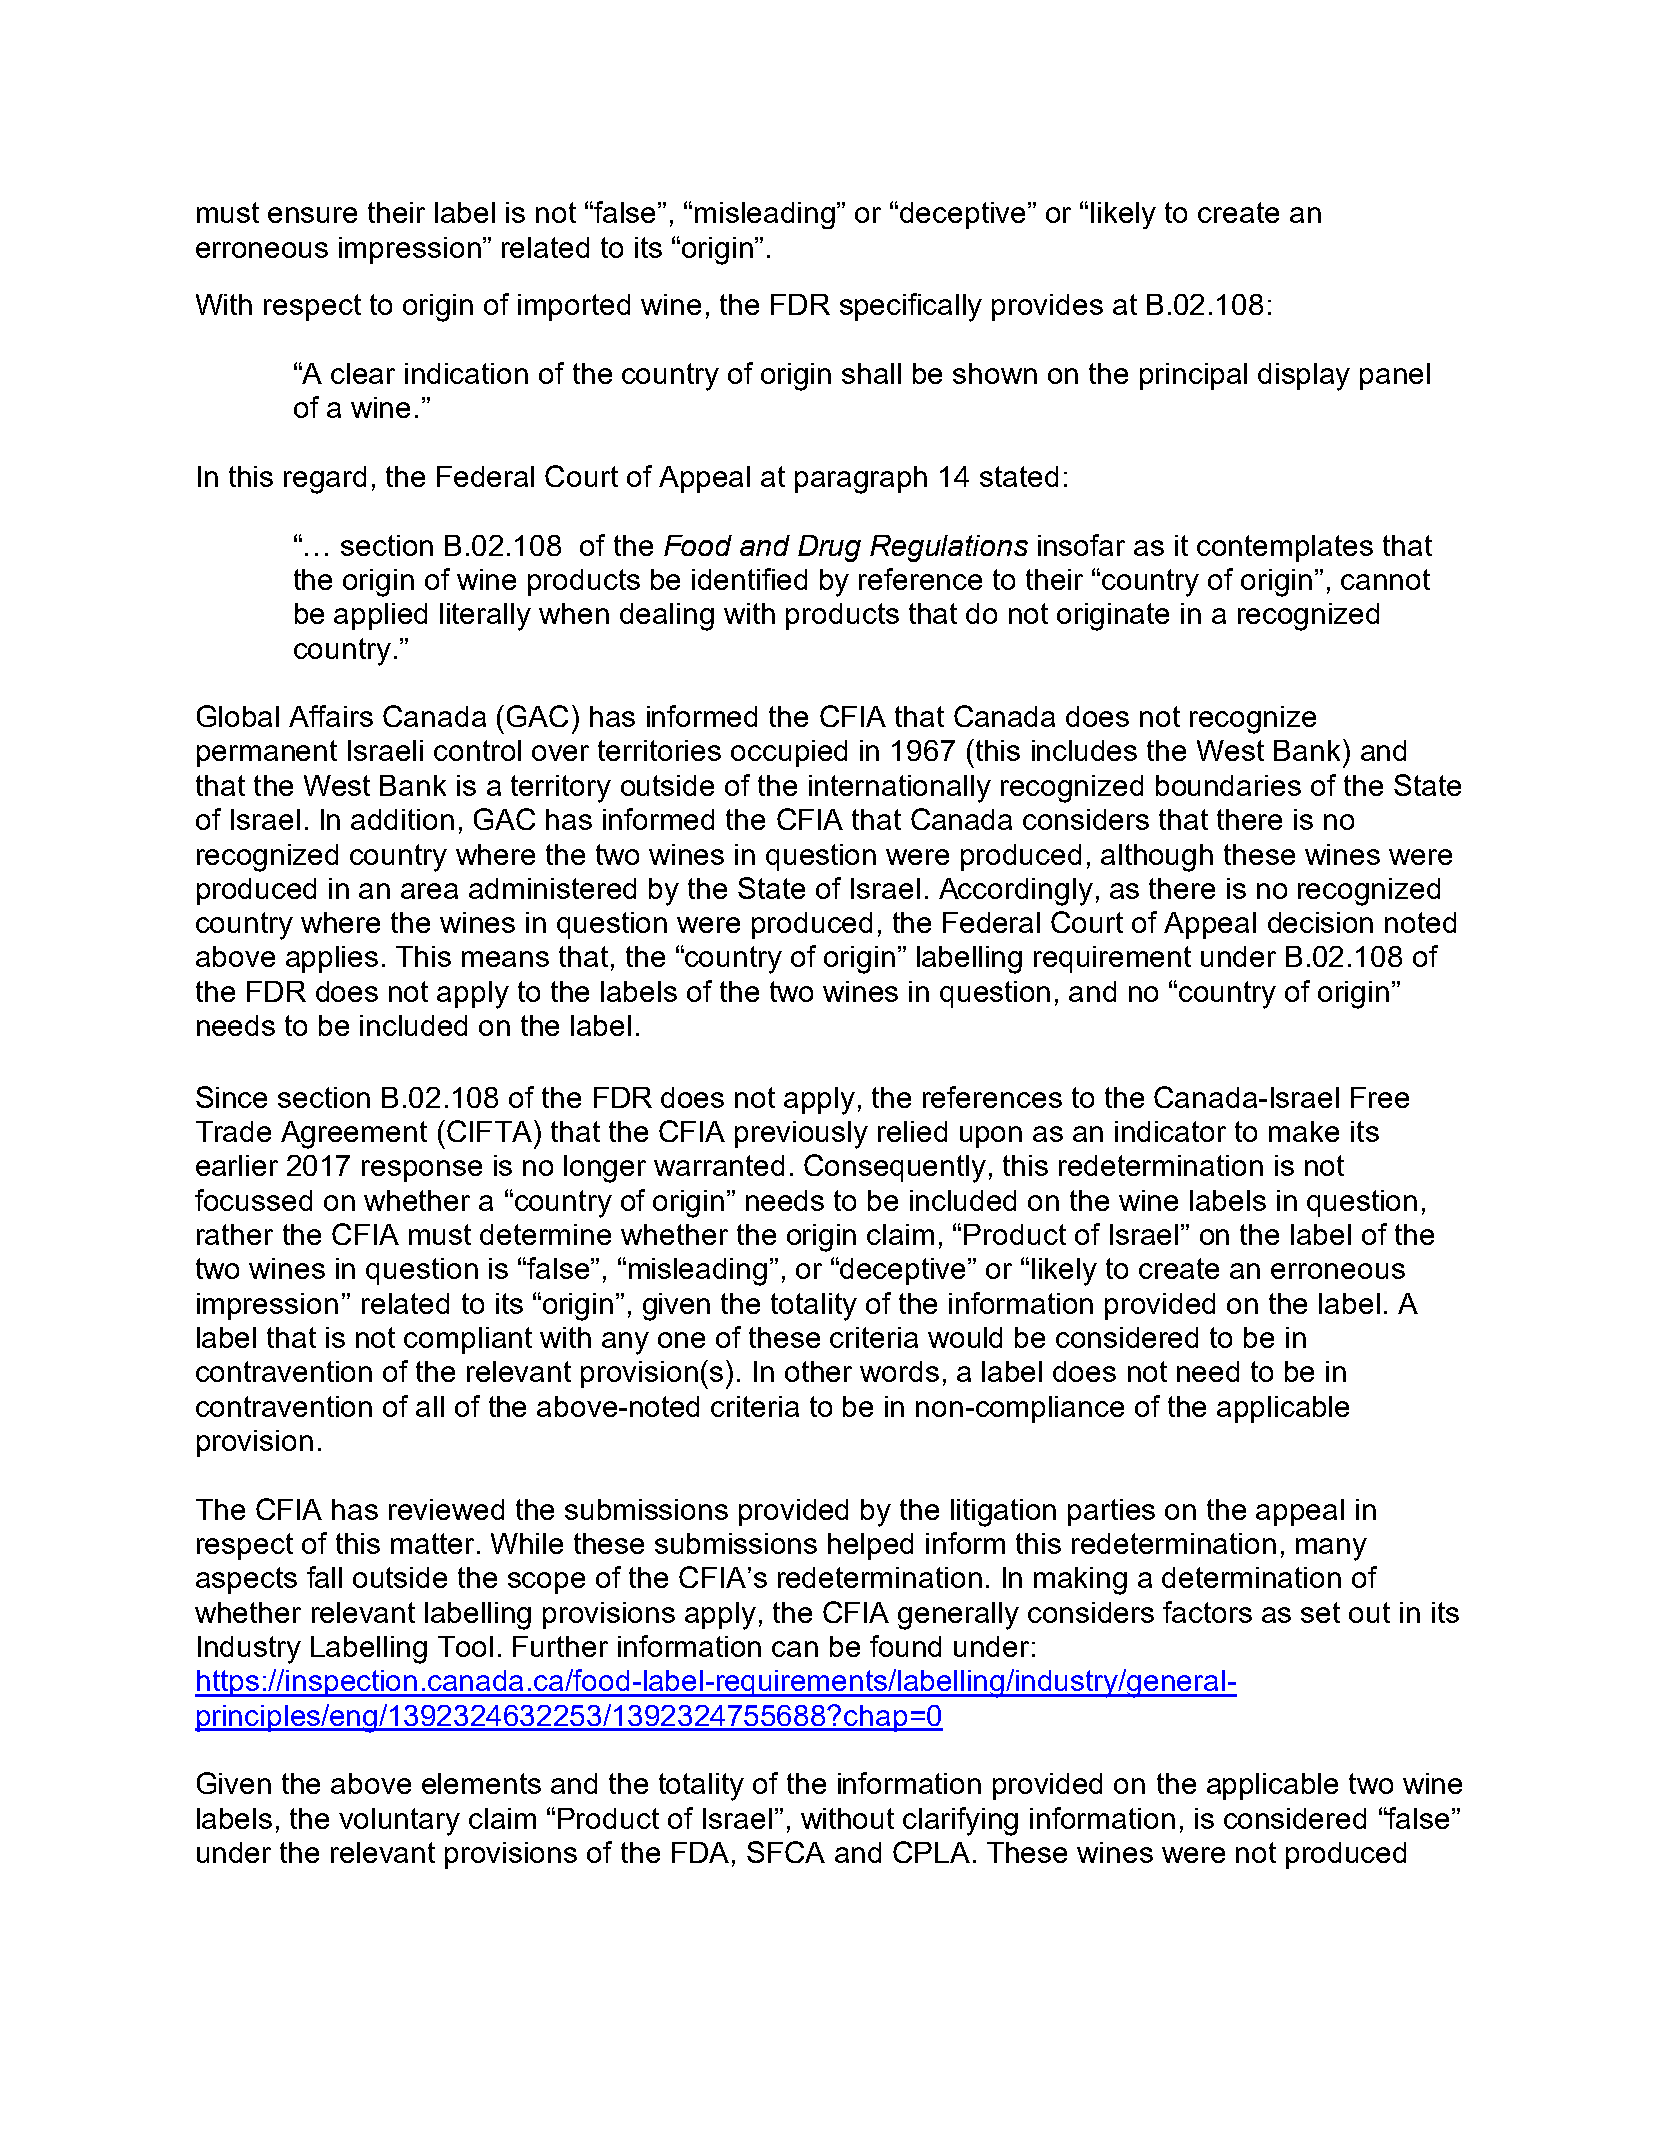  Describe the element at coordinates (332, 959) in the document. I see `applies` at that location.
